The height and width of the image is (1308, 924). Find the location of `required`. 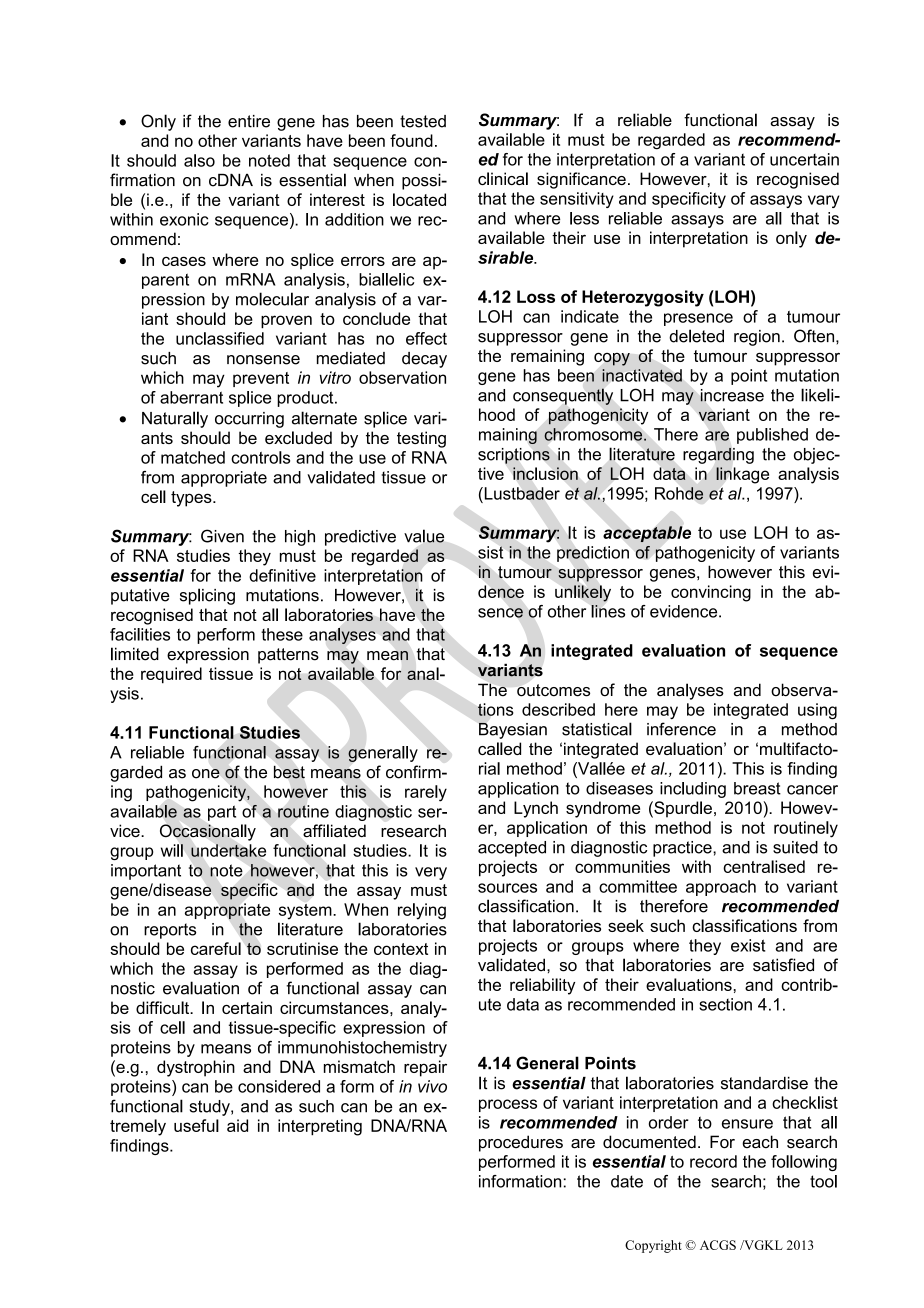

required is located at coordinates (171, 675).
